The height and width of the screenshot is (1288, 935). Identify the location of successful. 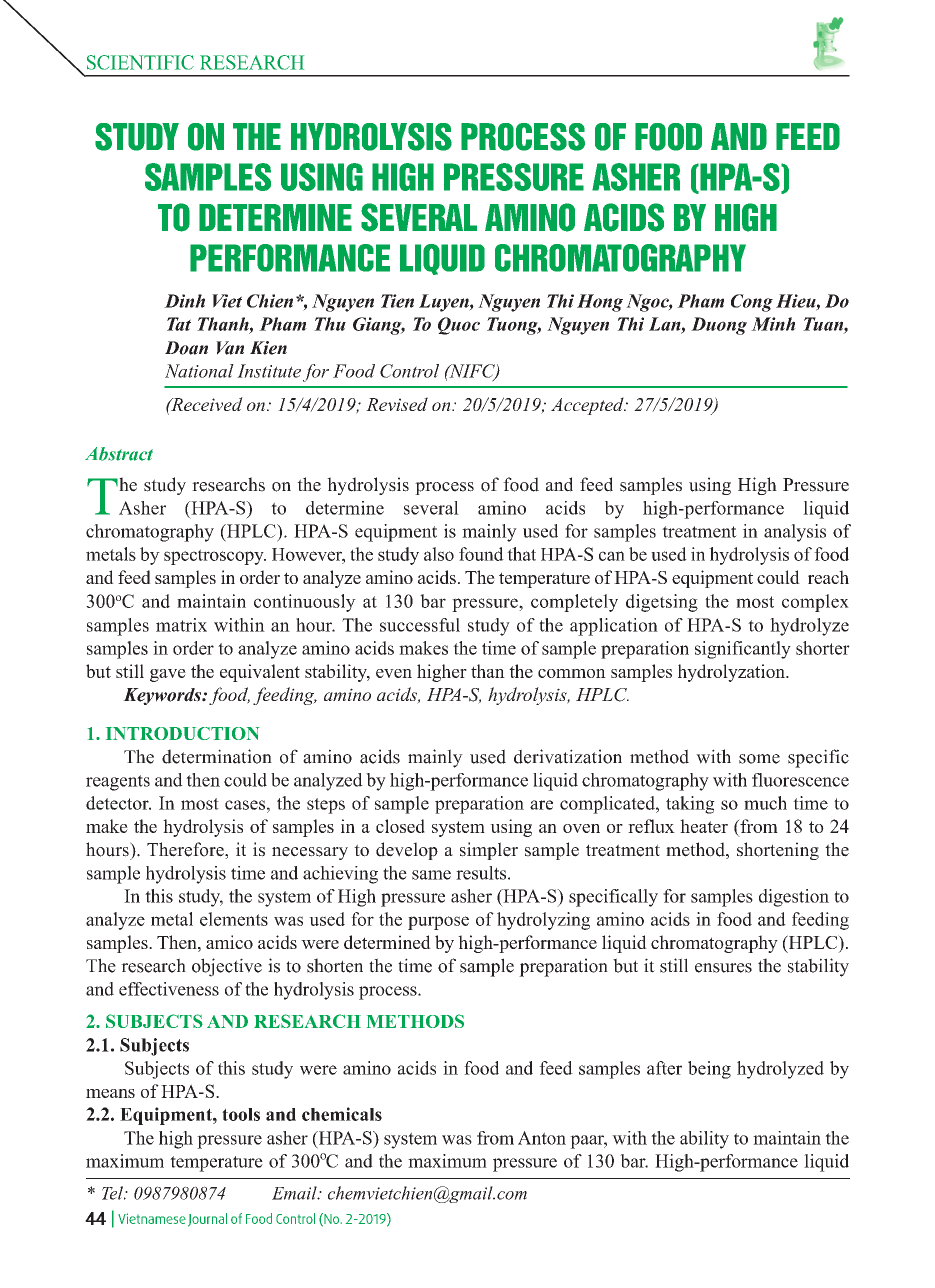
(420, 625).
